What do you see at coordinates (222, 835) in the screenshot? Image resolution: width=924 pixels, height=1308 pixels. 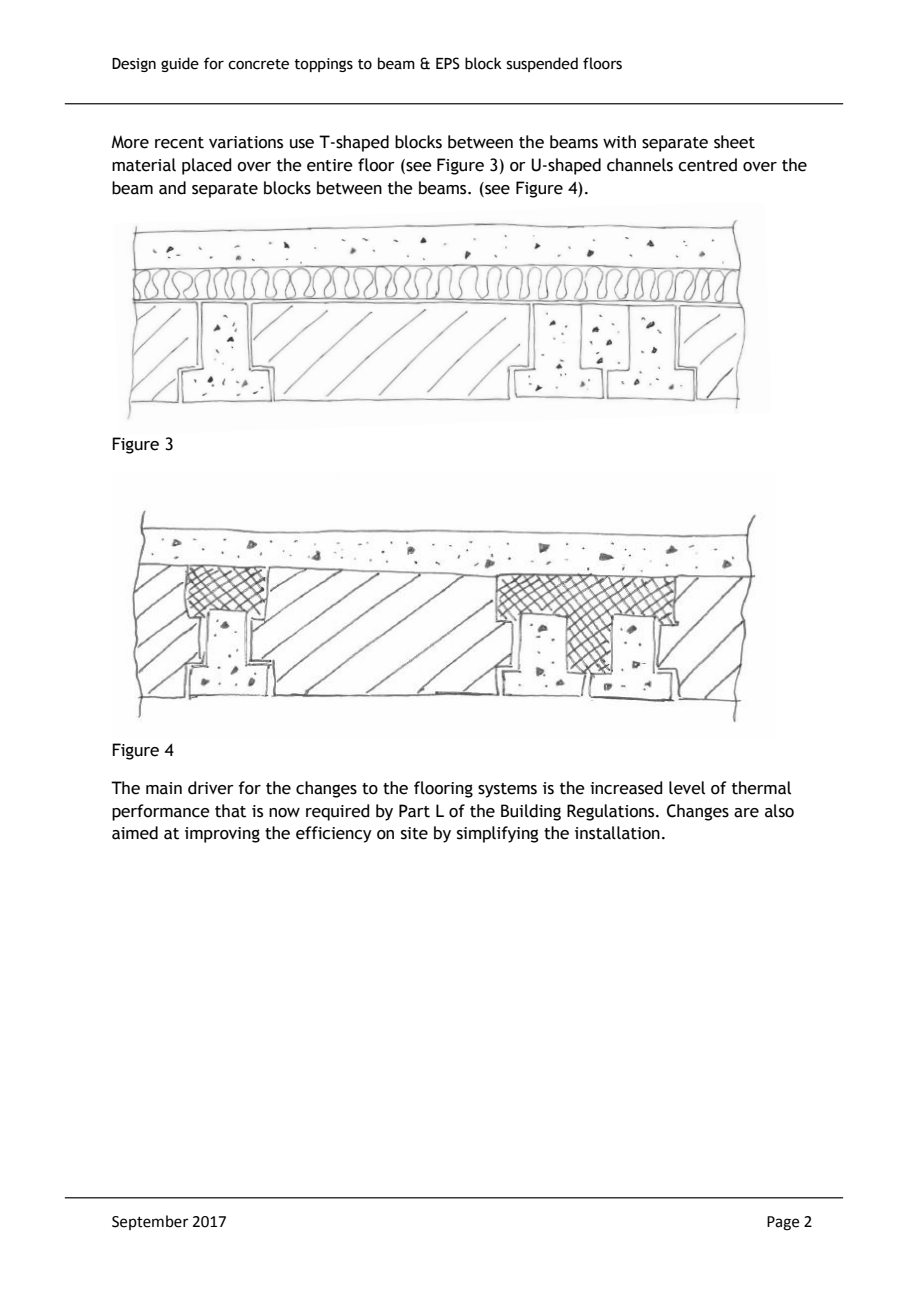 I see `improving` at bounding box center [222, 835].
